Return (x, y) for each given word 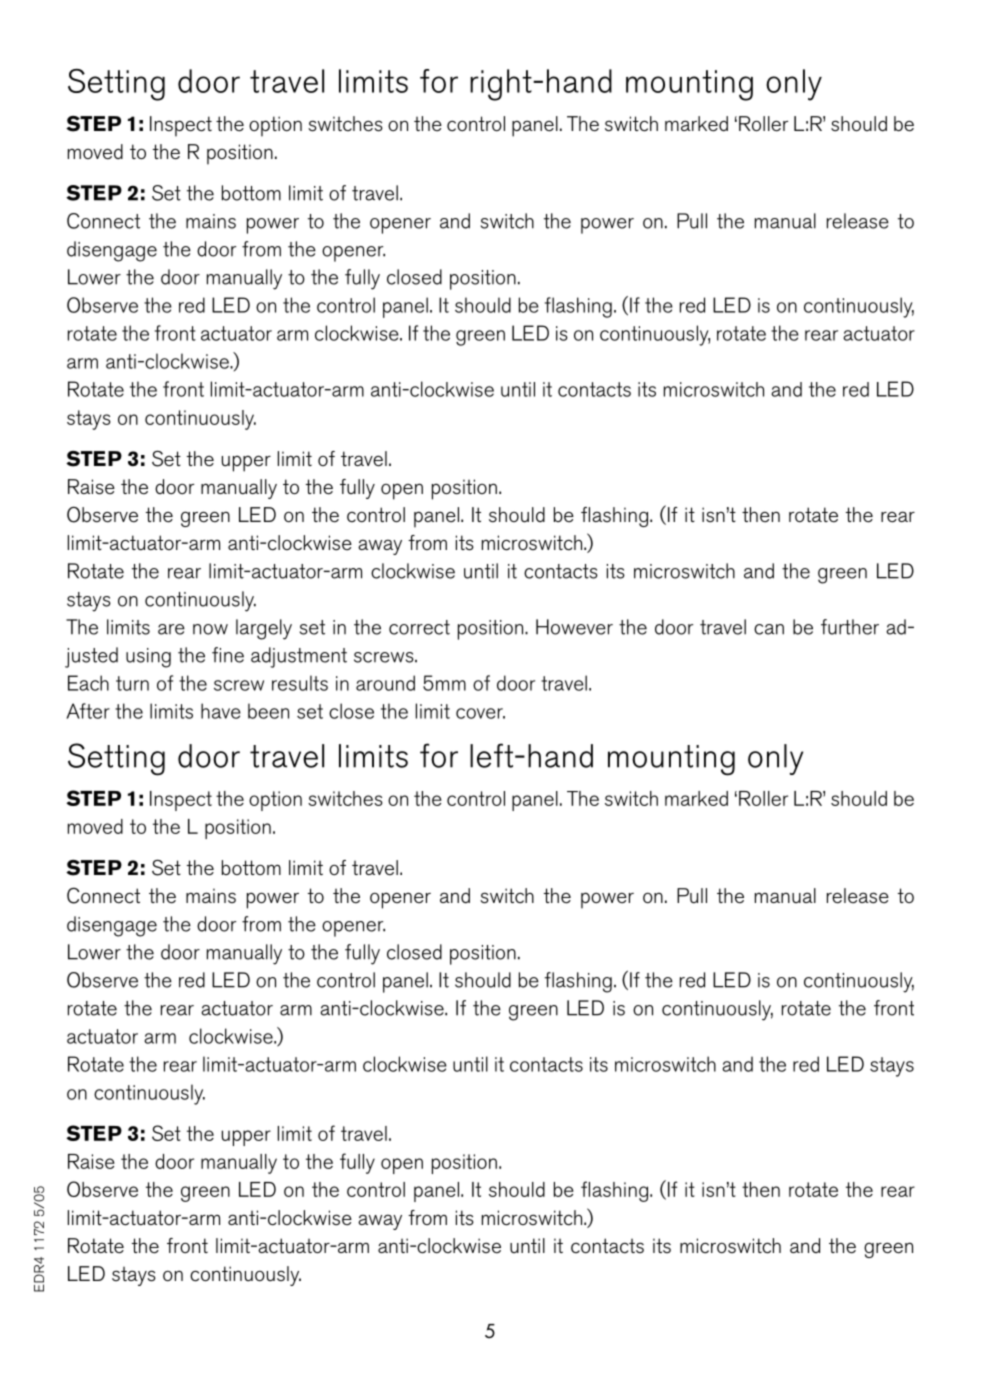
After (88, 711)
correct (419, 627)
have (221, 711)
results (300, 683)
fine (228, 655)
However (574, 627)
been (268, 711)
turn (132, 683)
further (850, 627)
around (385, 683)
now (210, 629)
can (769, 629)
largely (264, 629)
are (171, 629)
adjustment (299, 657)
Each (88, 683)
